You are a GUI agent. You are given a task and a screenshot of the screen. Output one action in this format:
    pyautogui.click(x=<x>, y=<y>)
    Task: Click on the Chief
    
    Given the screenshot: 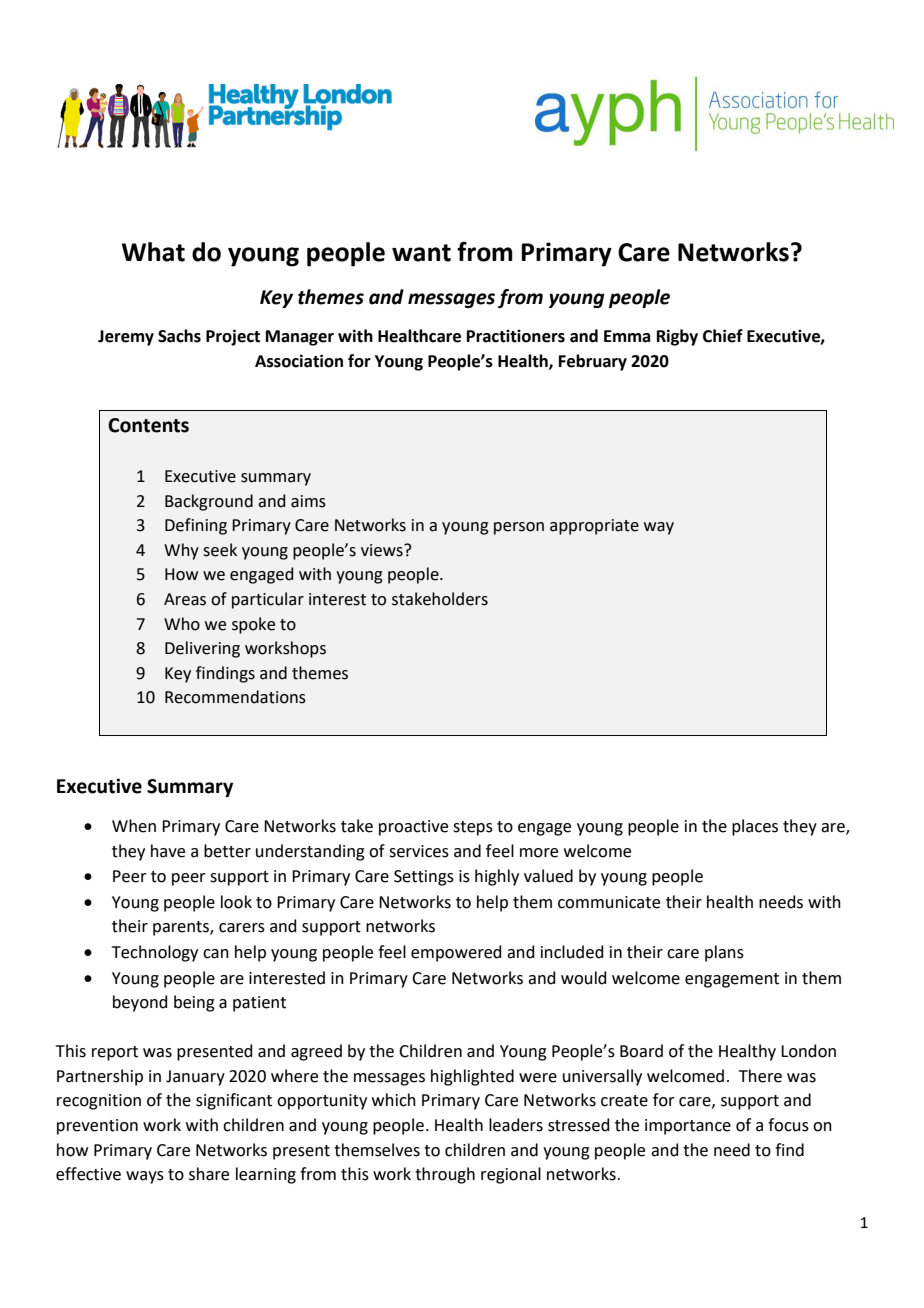 What is the action you would take?
    pyautogui.click(x=723, y=336)
